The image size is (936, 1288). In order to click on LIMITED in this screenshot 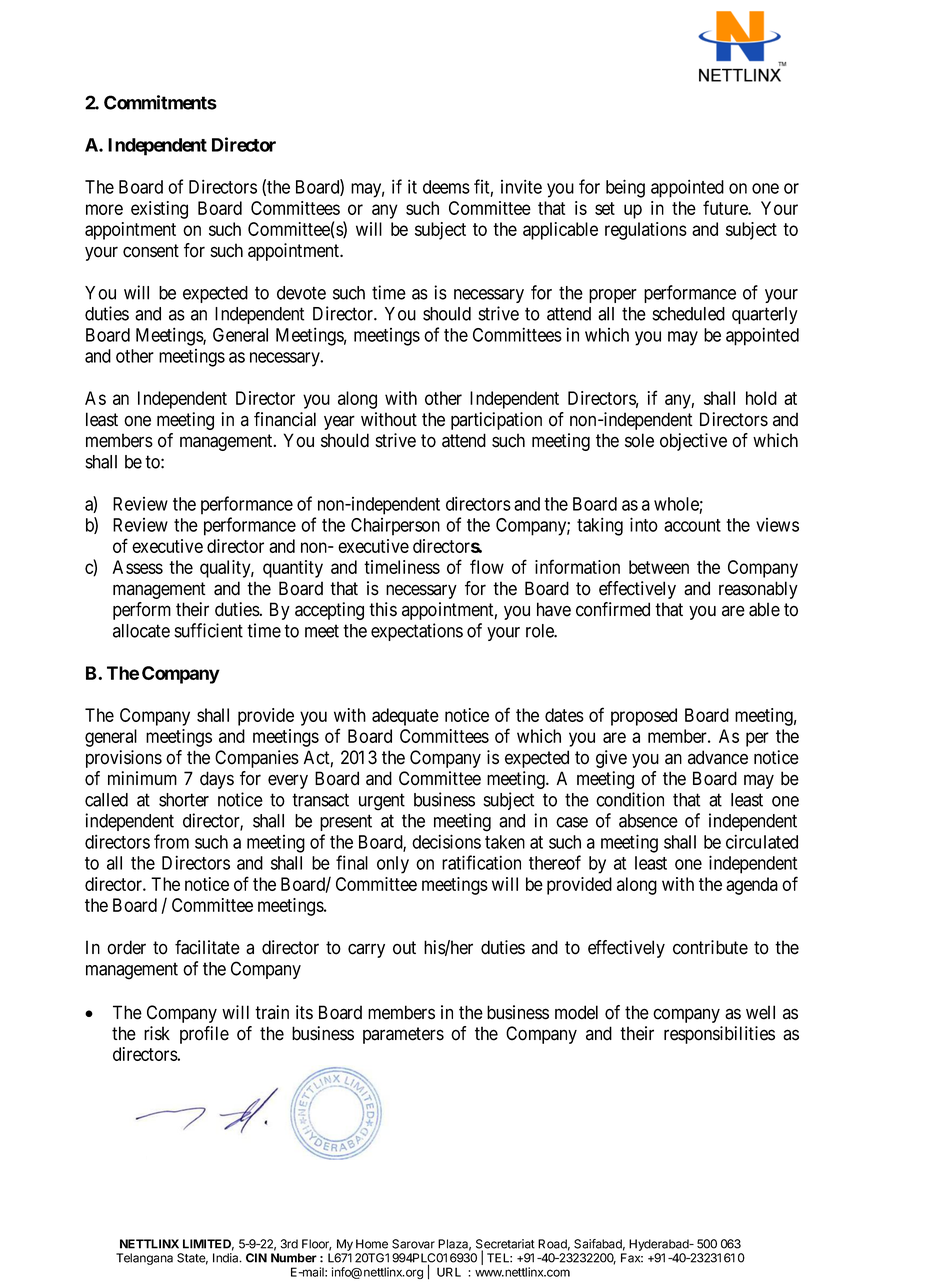, I will do `click(208, 1245)`.
